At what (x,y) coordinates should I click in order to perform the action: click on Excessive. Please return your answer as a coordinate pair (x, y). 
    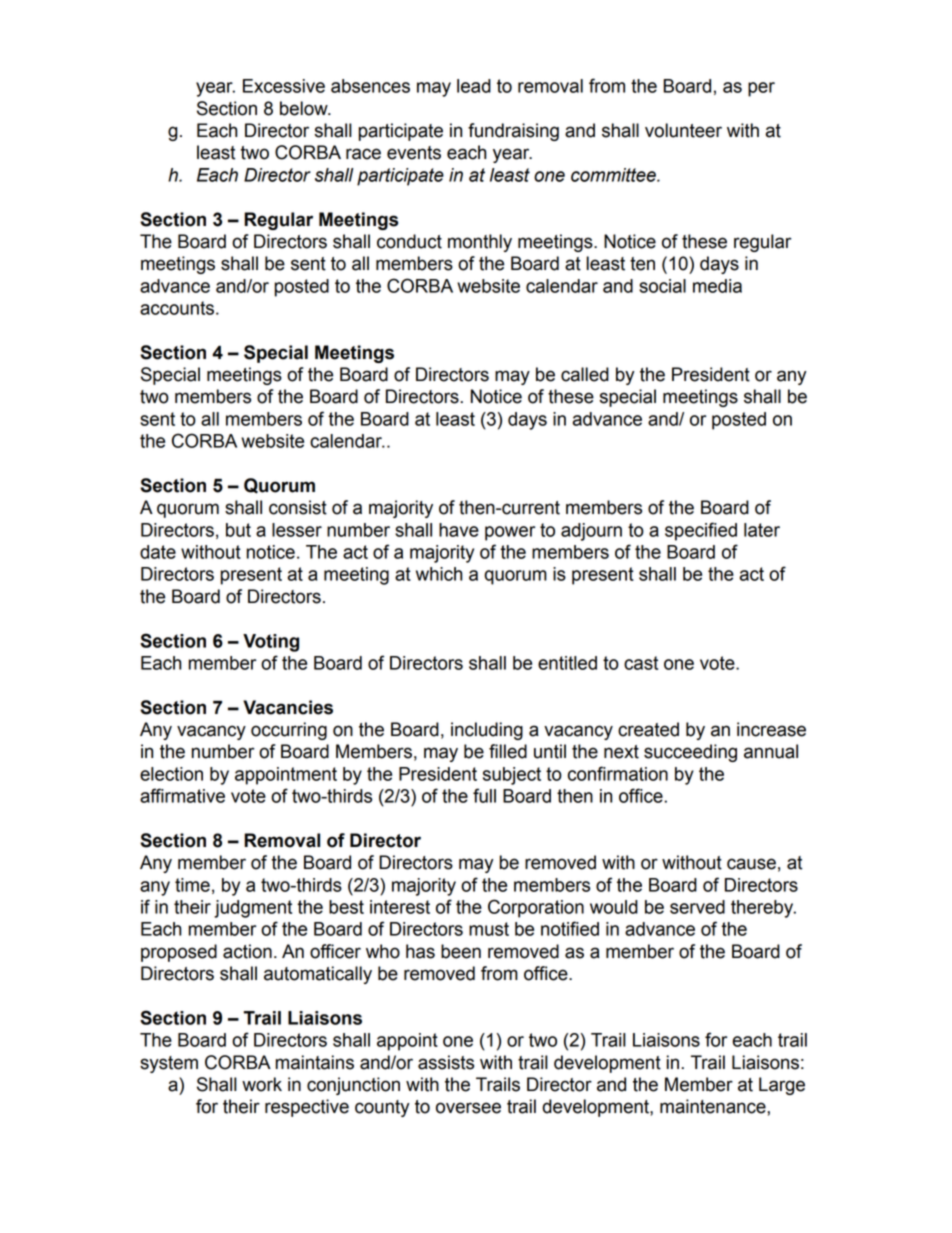
    Looking at the image, I should click on (284, 86).
